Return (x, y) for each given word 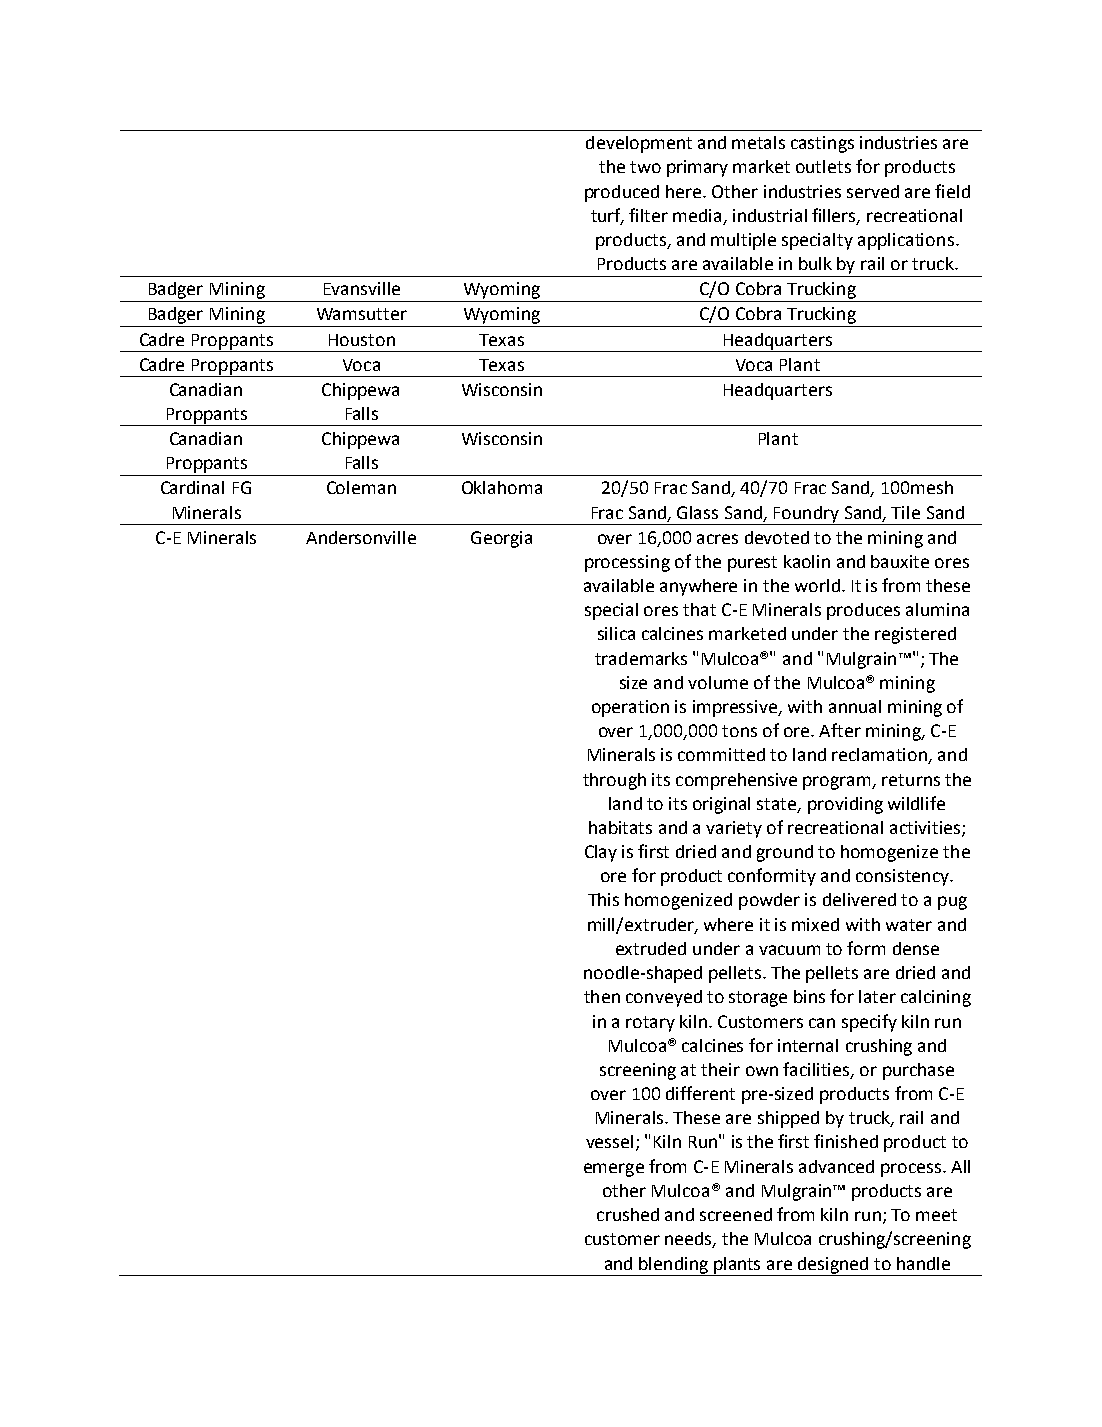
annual (855, 706)
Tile (905, 512)
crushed (628, 1214)
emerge (614, 1170)
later (877, 996)
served (873, 191)
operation (630, 708)
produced (622, 193)
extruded (651, 948)
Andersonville (361, 537)
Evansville (362, 288)
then (602, 996)
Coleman (361, 487)
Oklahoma (502, 487)
